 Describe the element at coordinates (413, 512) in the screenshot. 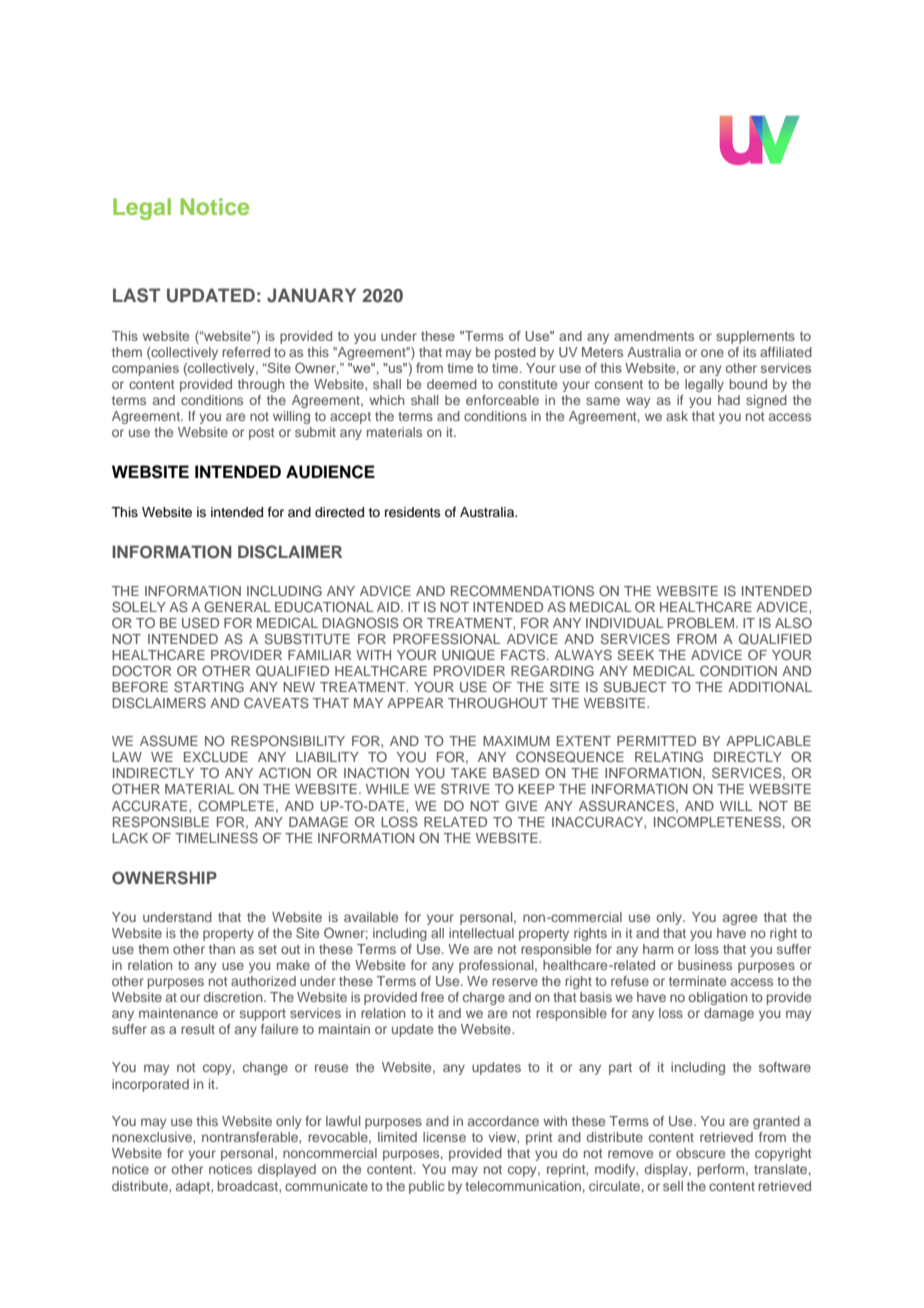

I see `residents` at that location.
